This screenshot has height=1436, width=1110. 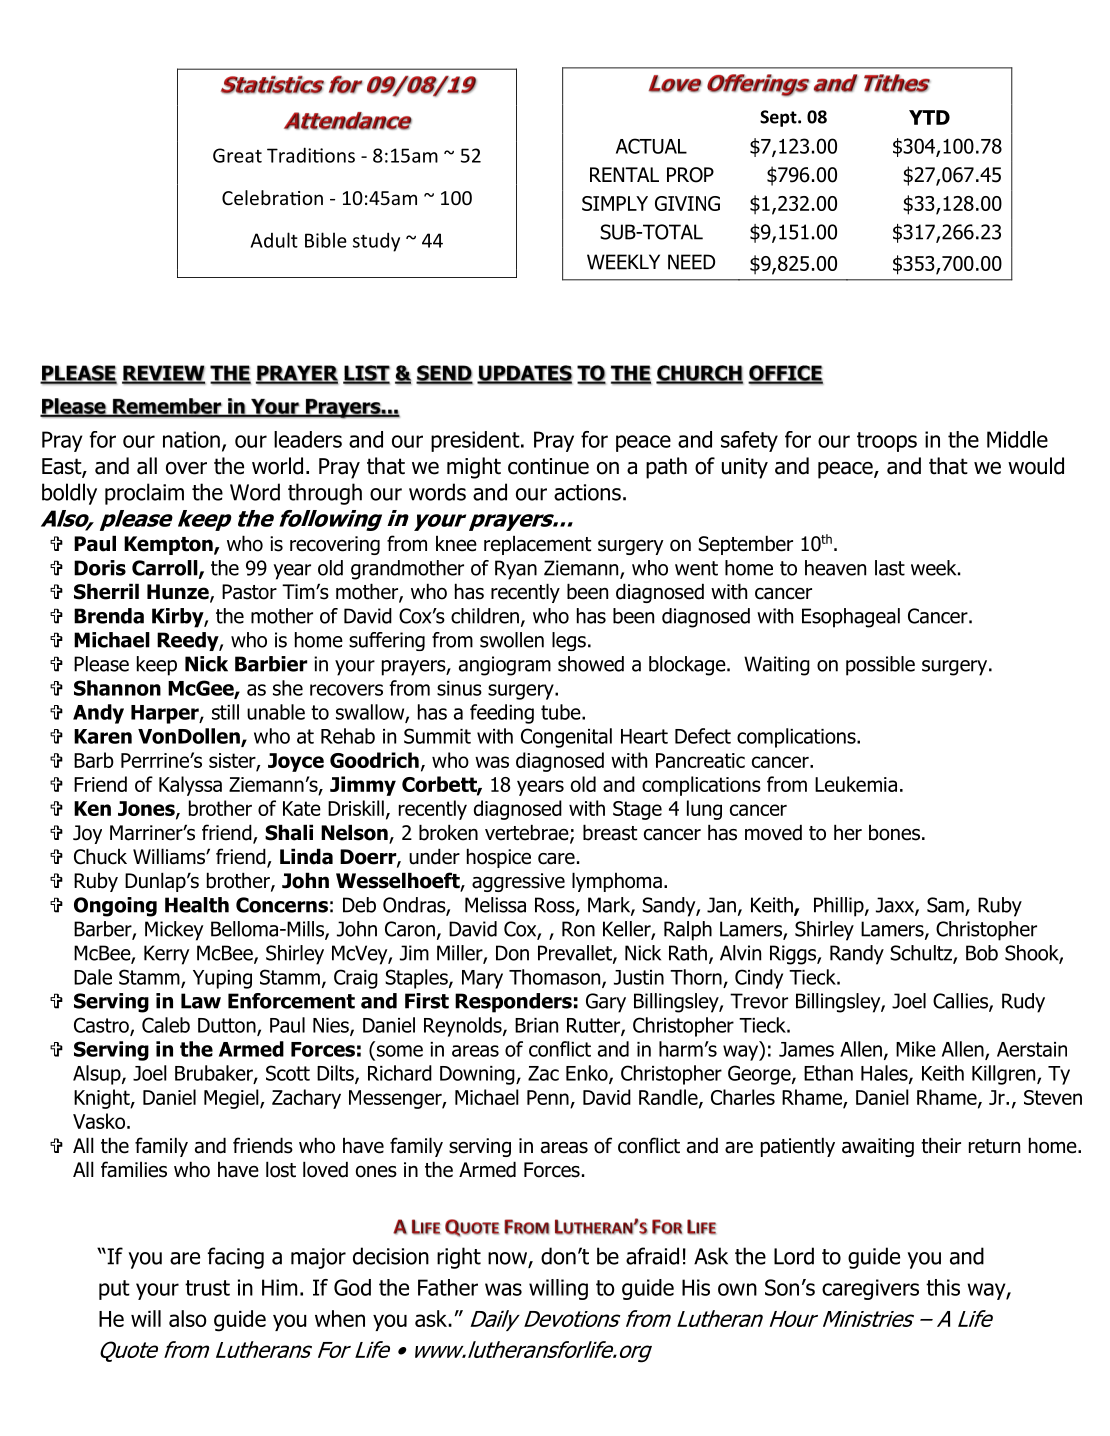 I want to click on RENTAL, so click(x=624, y=174).
